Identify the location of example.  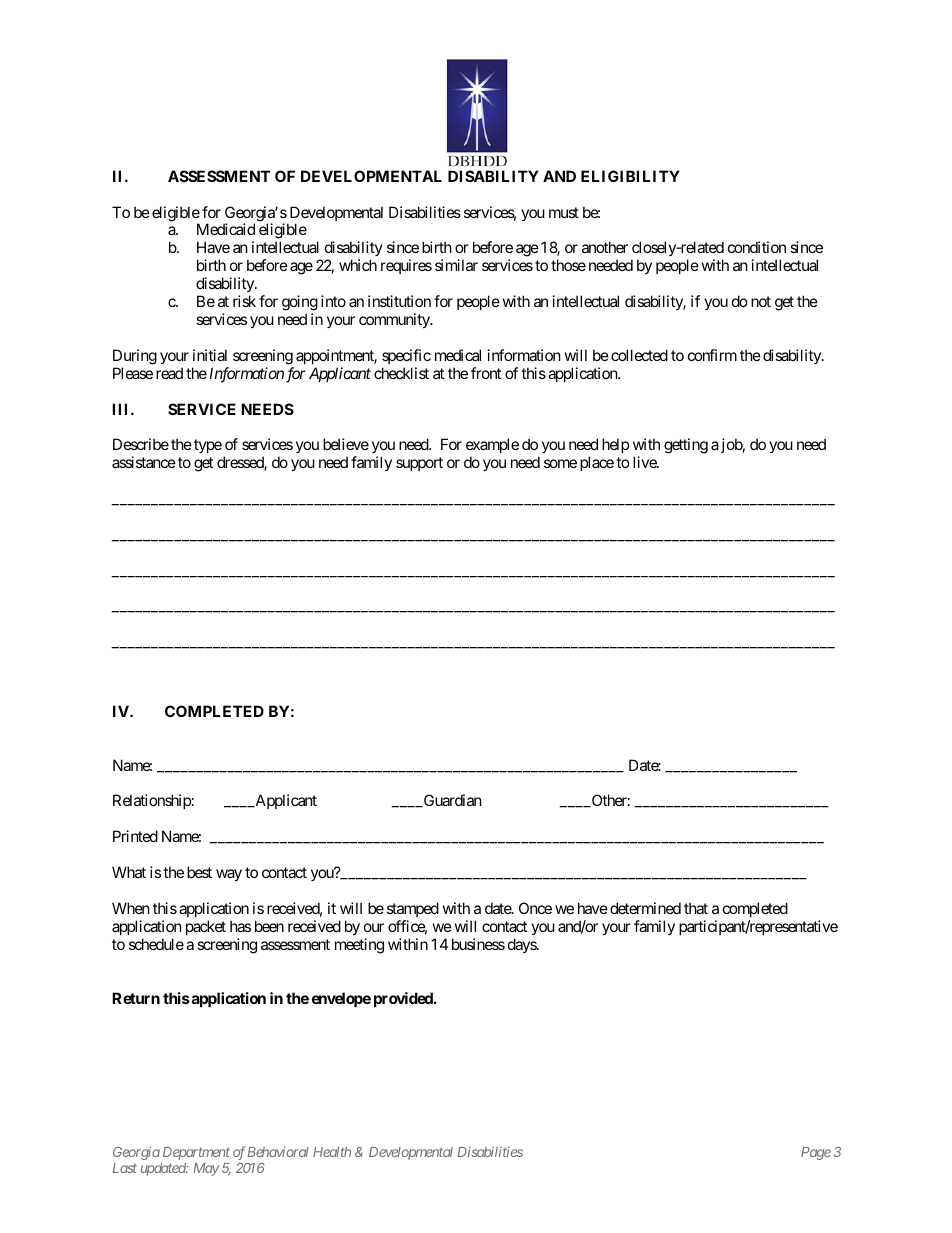
(492, 447).
